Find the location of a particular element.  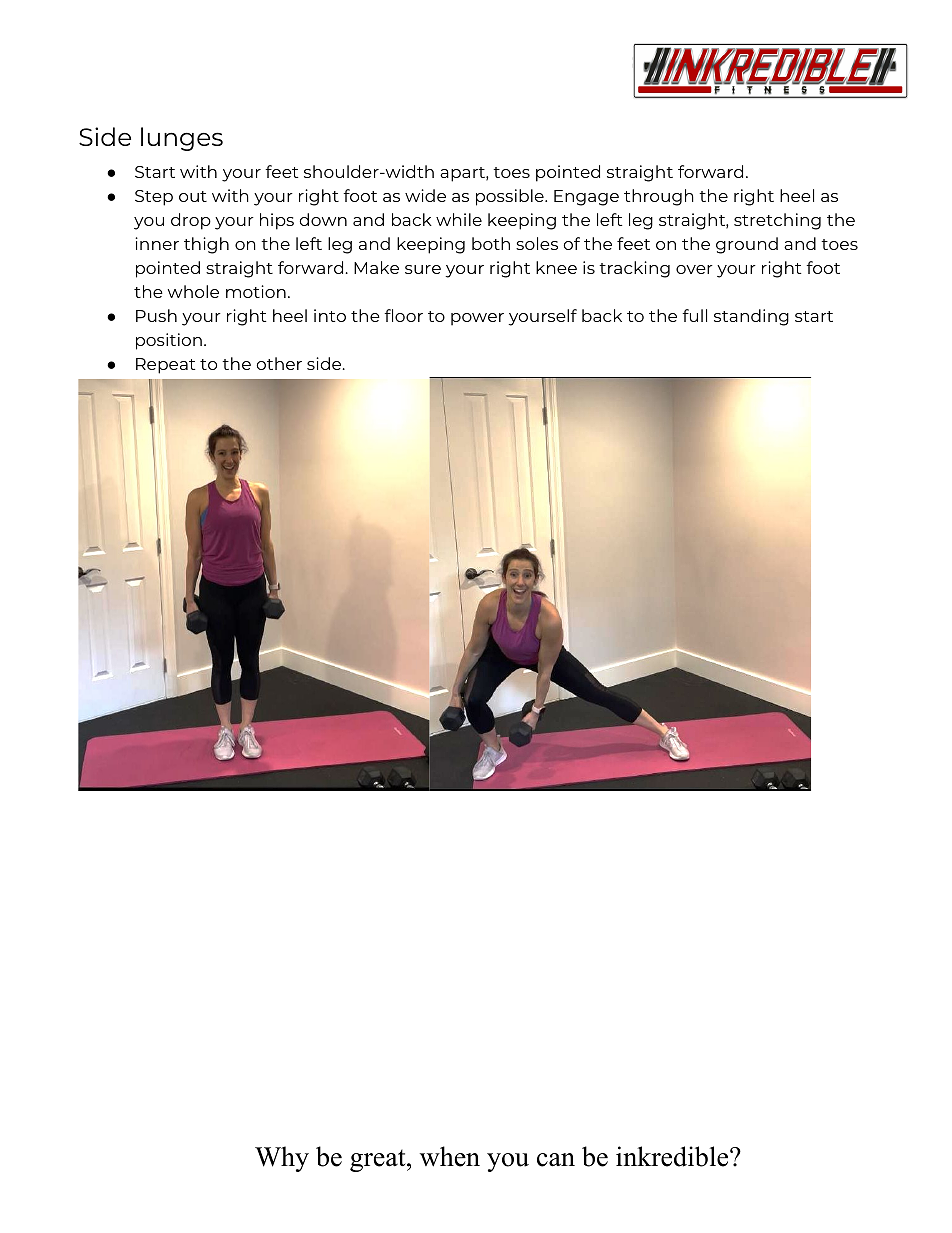

when is located at coordinates (450, 1156).
